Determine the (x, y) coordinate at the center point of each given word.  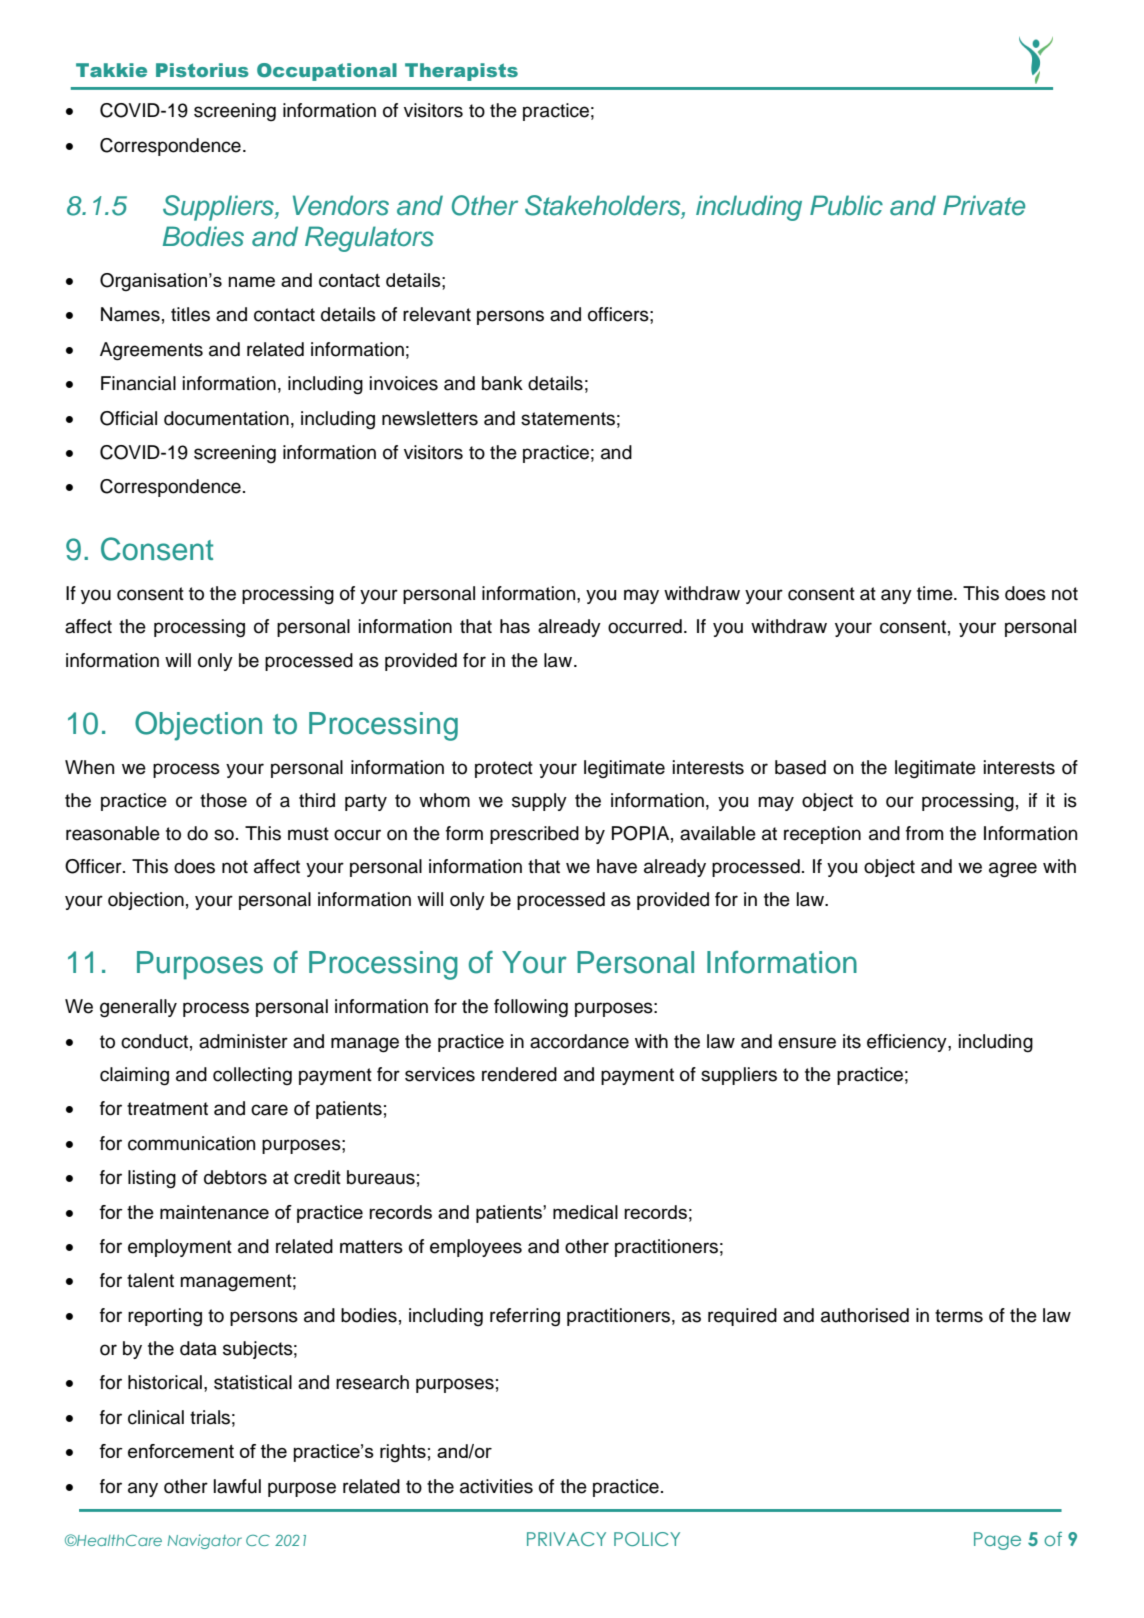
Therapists (461, 72)
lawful (237, 1486)
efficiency (908, 1043)
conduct (154, 1041)
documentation (226, 418)
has (515, 626)
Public (846, 205)
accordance (579, 1041)
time (936, 593)
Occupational (327, 72)
